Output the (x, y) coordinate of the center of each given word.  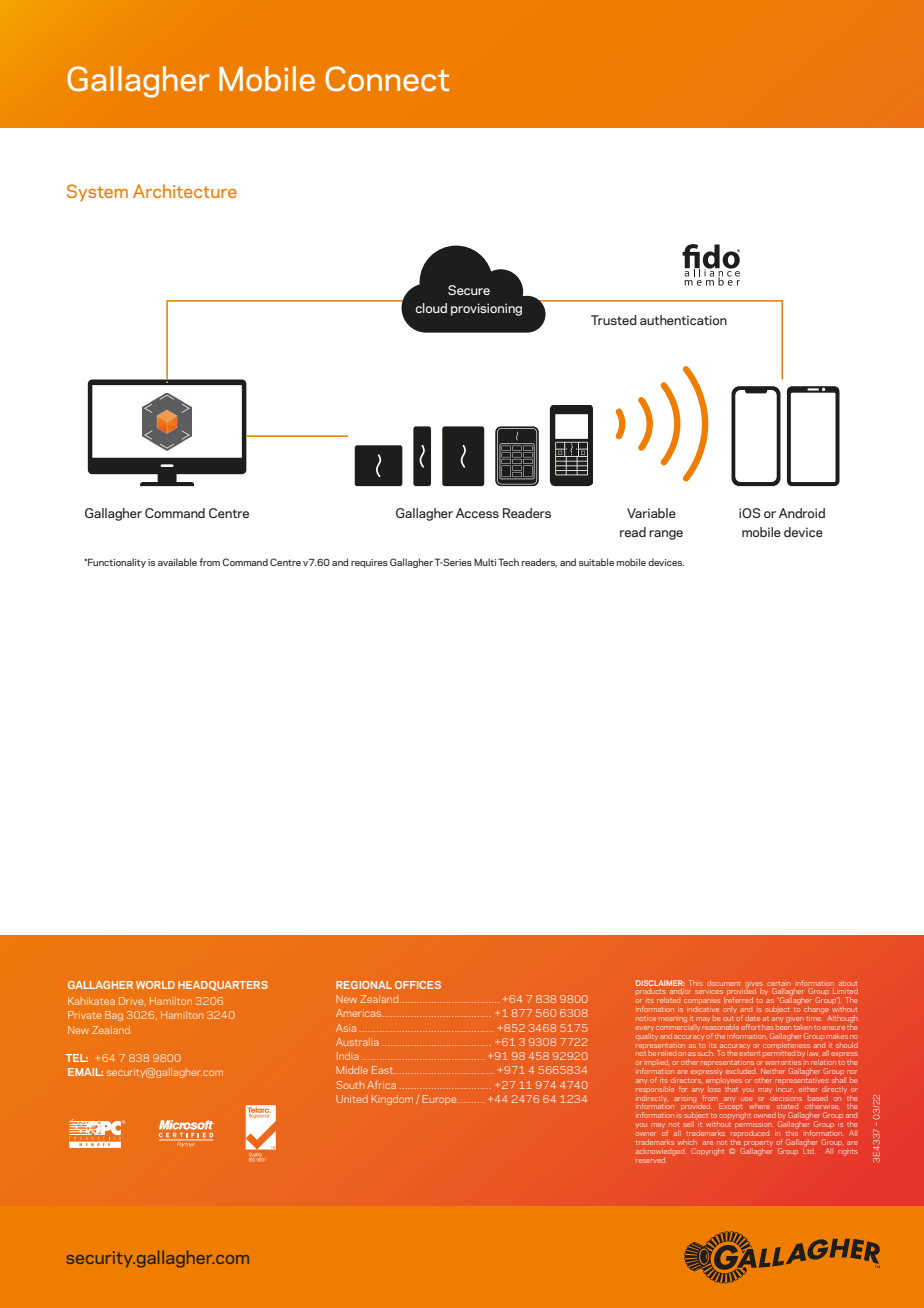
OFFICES (418, 985)
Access (477, 513)
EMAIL (85, 1072)
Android (802, 513)
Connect (387, 79)
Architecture (185, 191)
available (177, 562)
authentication (683, 320)
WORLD (155, 985)
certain (779, 984)
